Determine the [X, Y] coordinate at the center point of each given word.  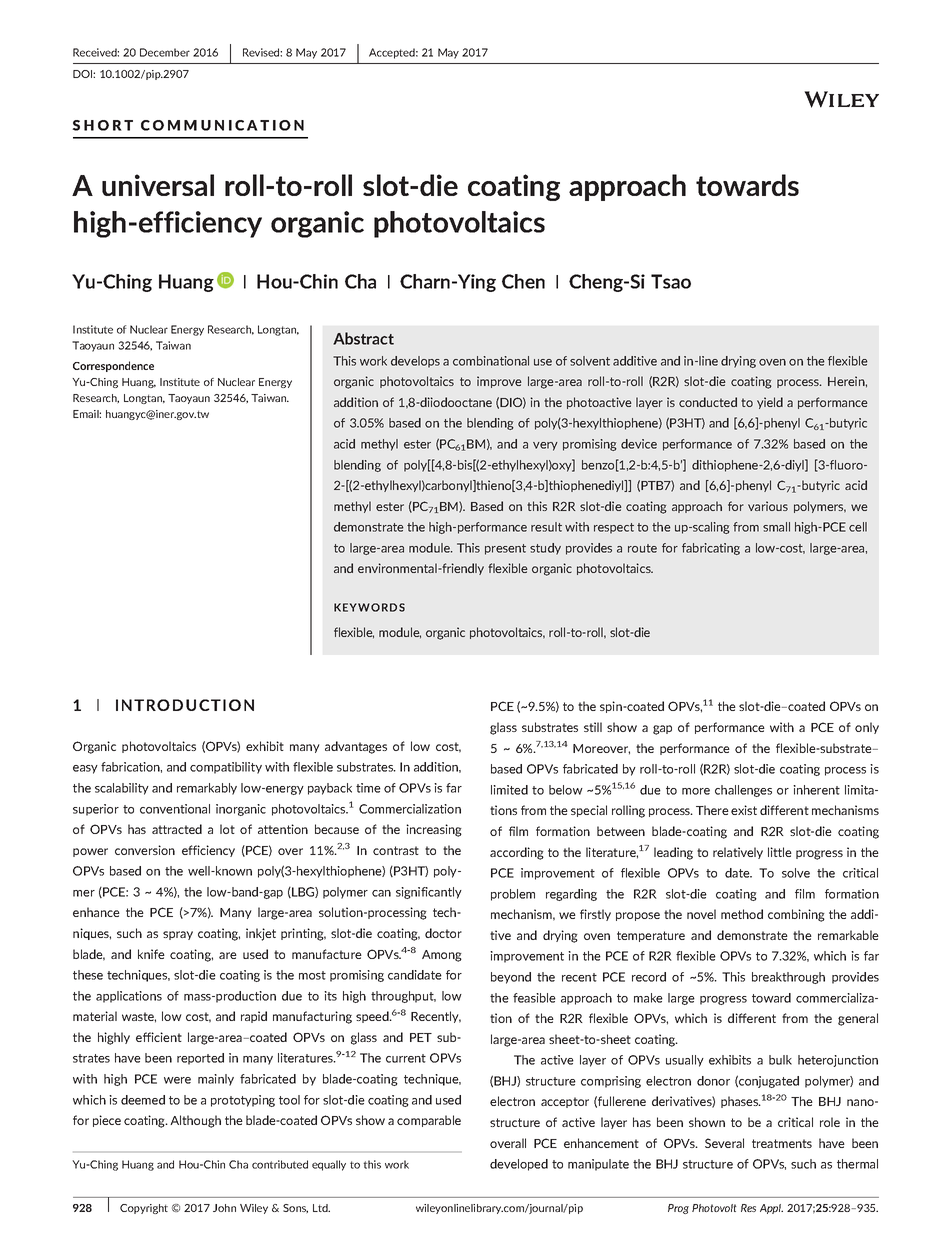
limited [509, 790]
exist [744, 810]
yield [770, 403]
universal [158, 185]
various [768, 506]
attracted [177, 829]
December [165, 52]
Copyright [144, 1209]
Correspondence [113, 366]
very [545, 446]
